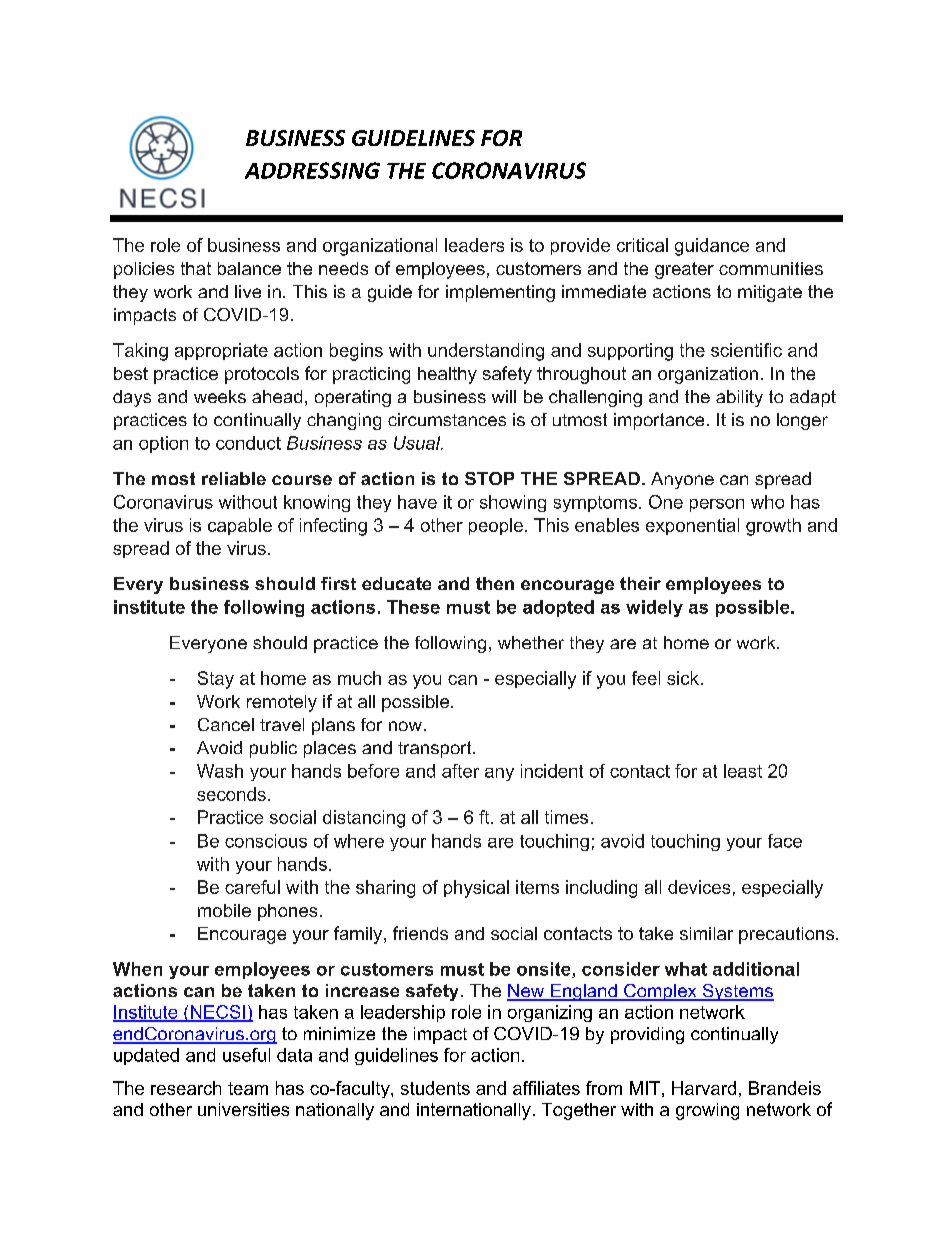  Describe the element at coordinates (196, 268) in the document. I see `that` at that location.
